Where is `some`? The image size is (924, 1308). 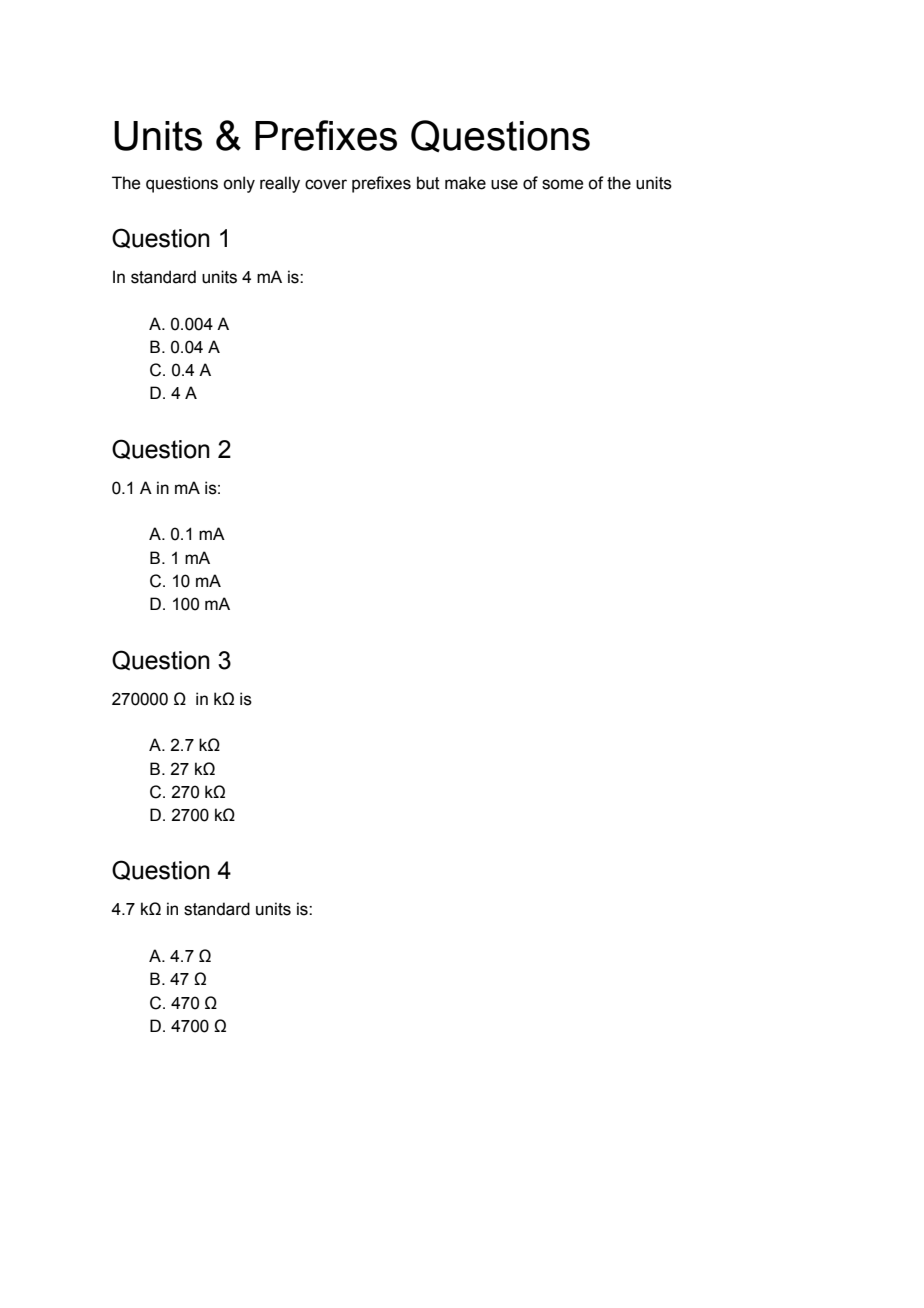
some is located at coordinates (562, 184).
